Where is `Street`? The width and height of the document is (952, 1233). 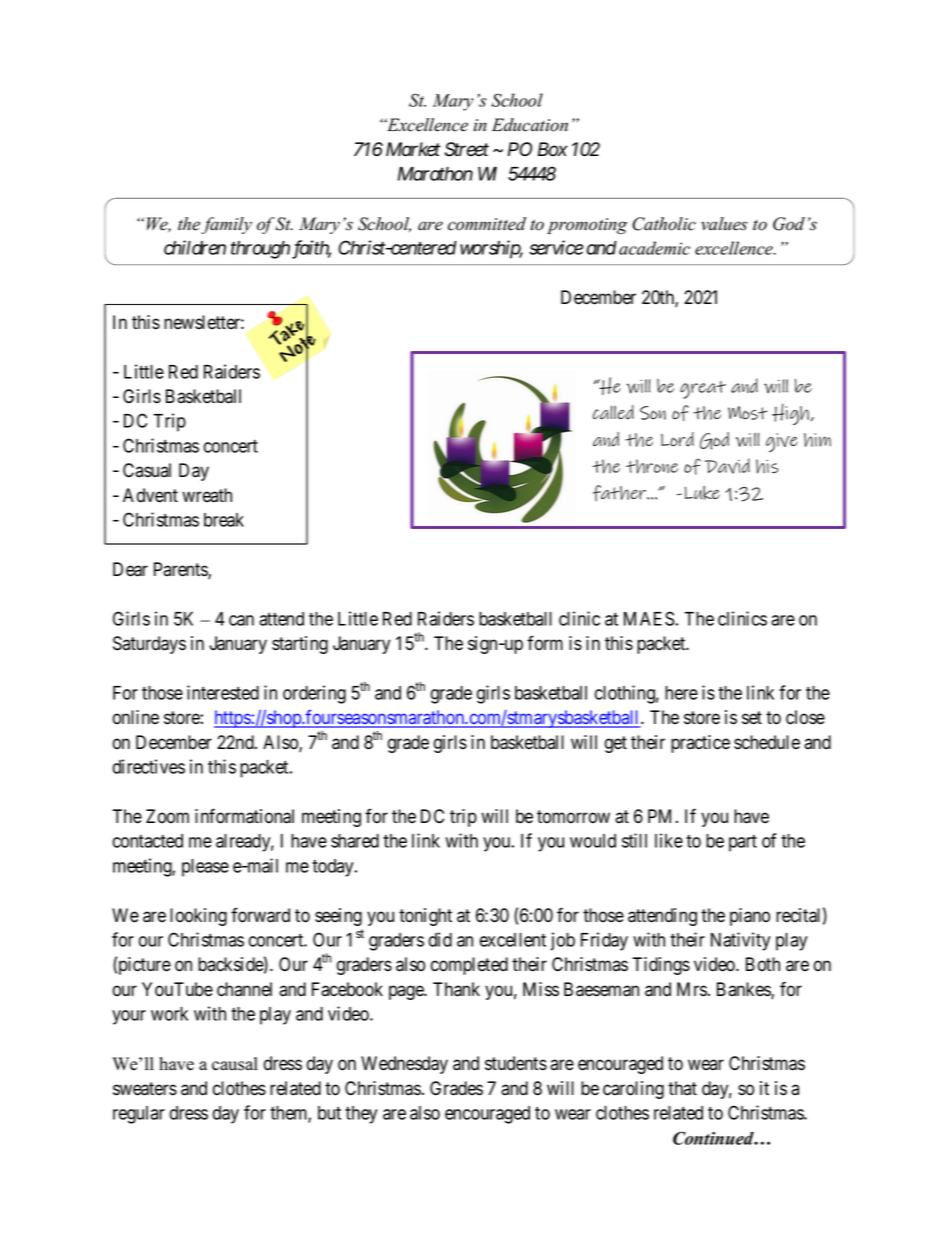 Street is located at coordinates (467, 149).
